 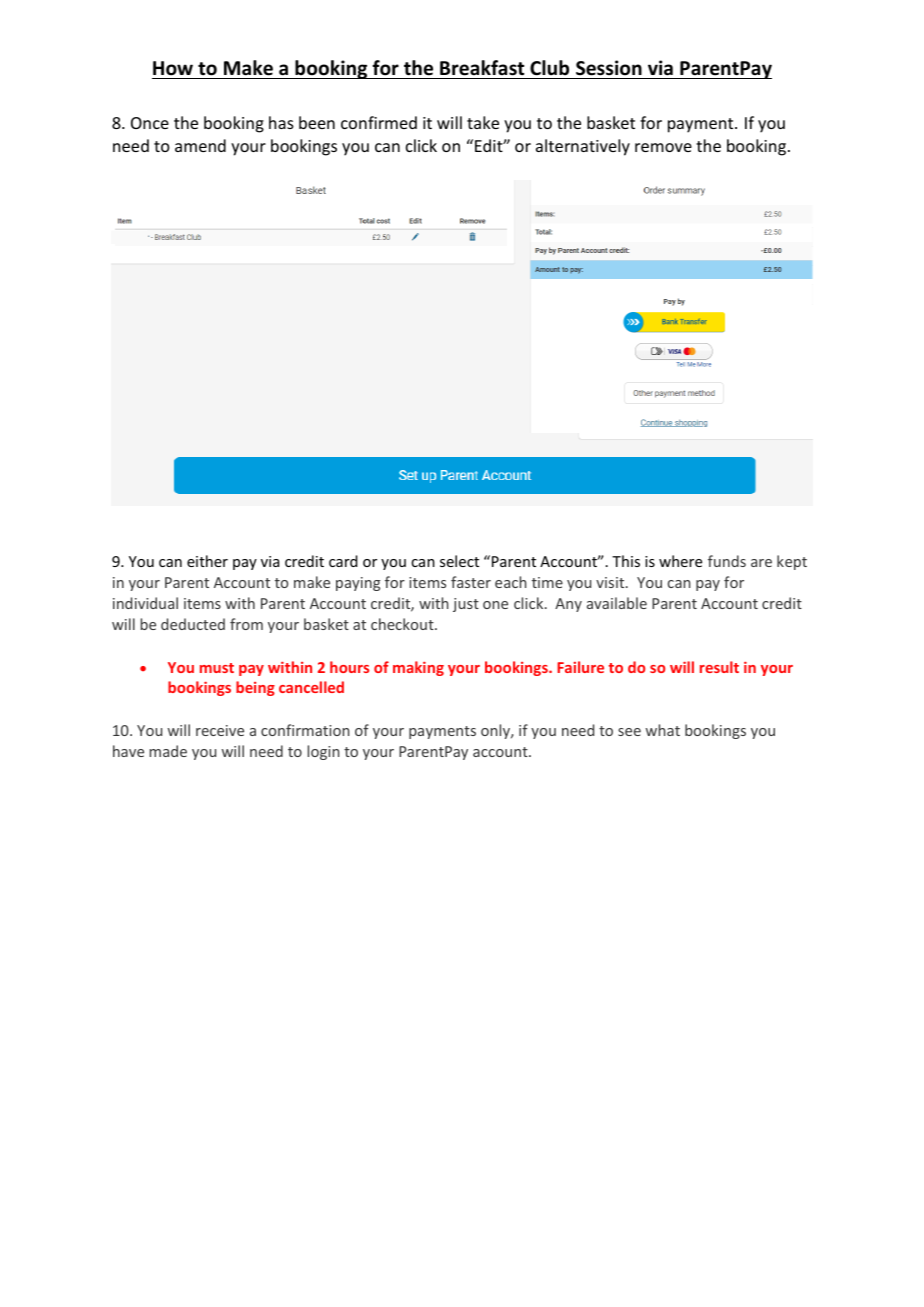 I want to click on receive, so click(x=220, y=730).
